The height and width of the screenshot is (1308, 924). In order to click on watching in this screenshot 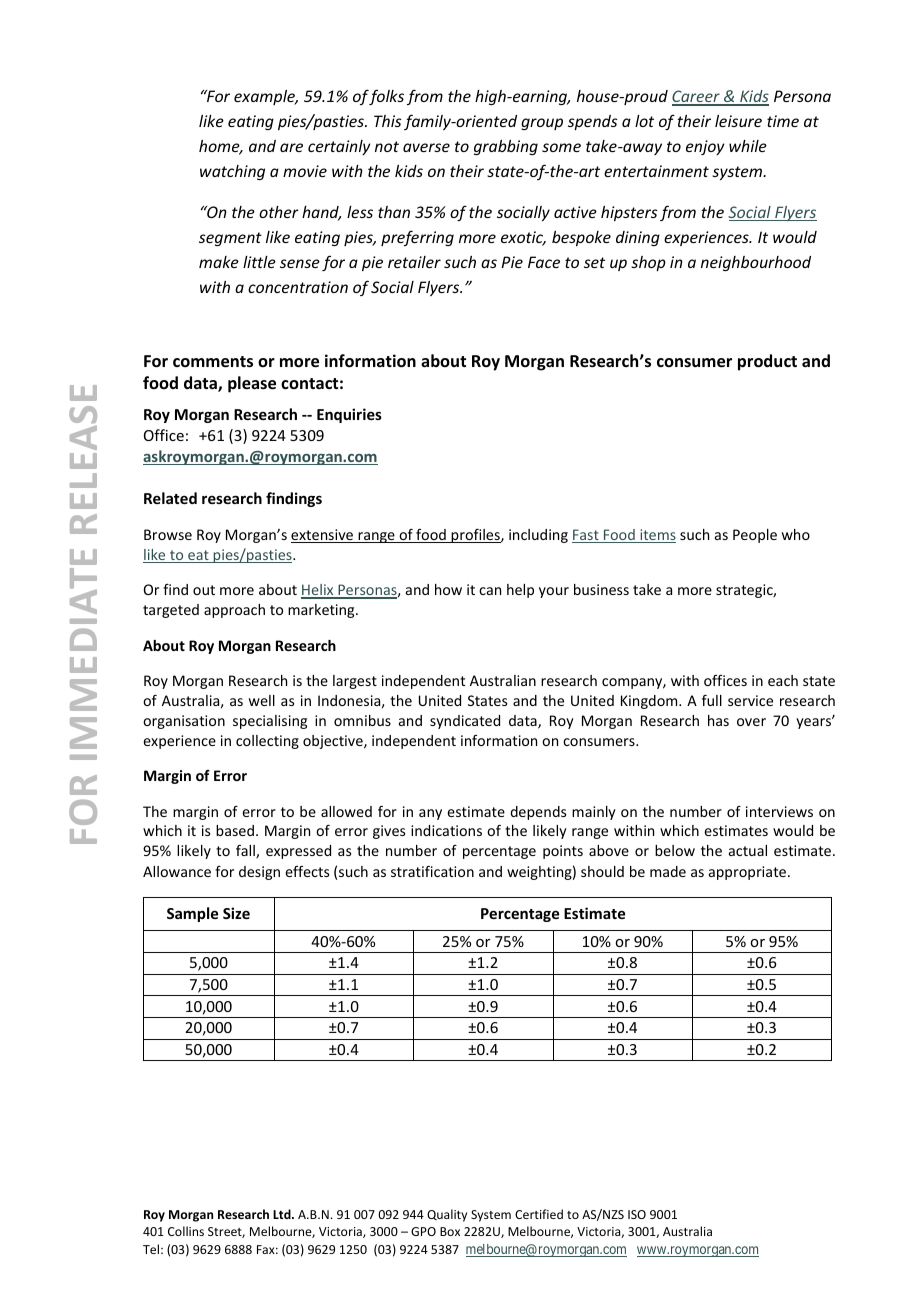, I will do `click(232, 172)`.
